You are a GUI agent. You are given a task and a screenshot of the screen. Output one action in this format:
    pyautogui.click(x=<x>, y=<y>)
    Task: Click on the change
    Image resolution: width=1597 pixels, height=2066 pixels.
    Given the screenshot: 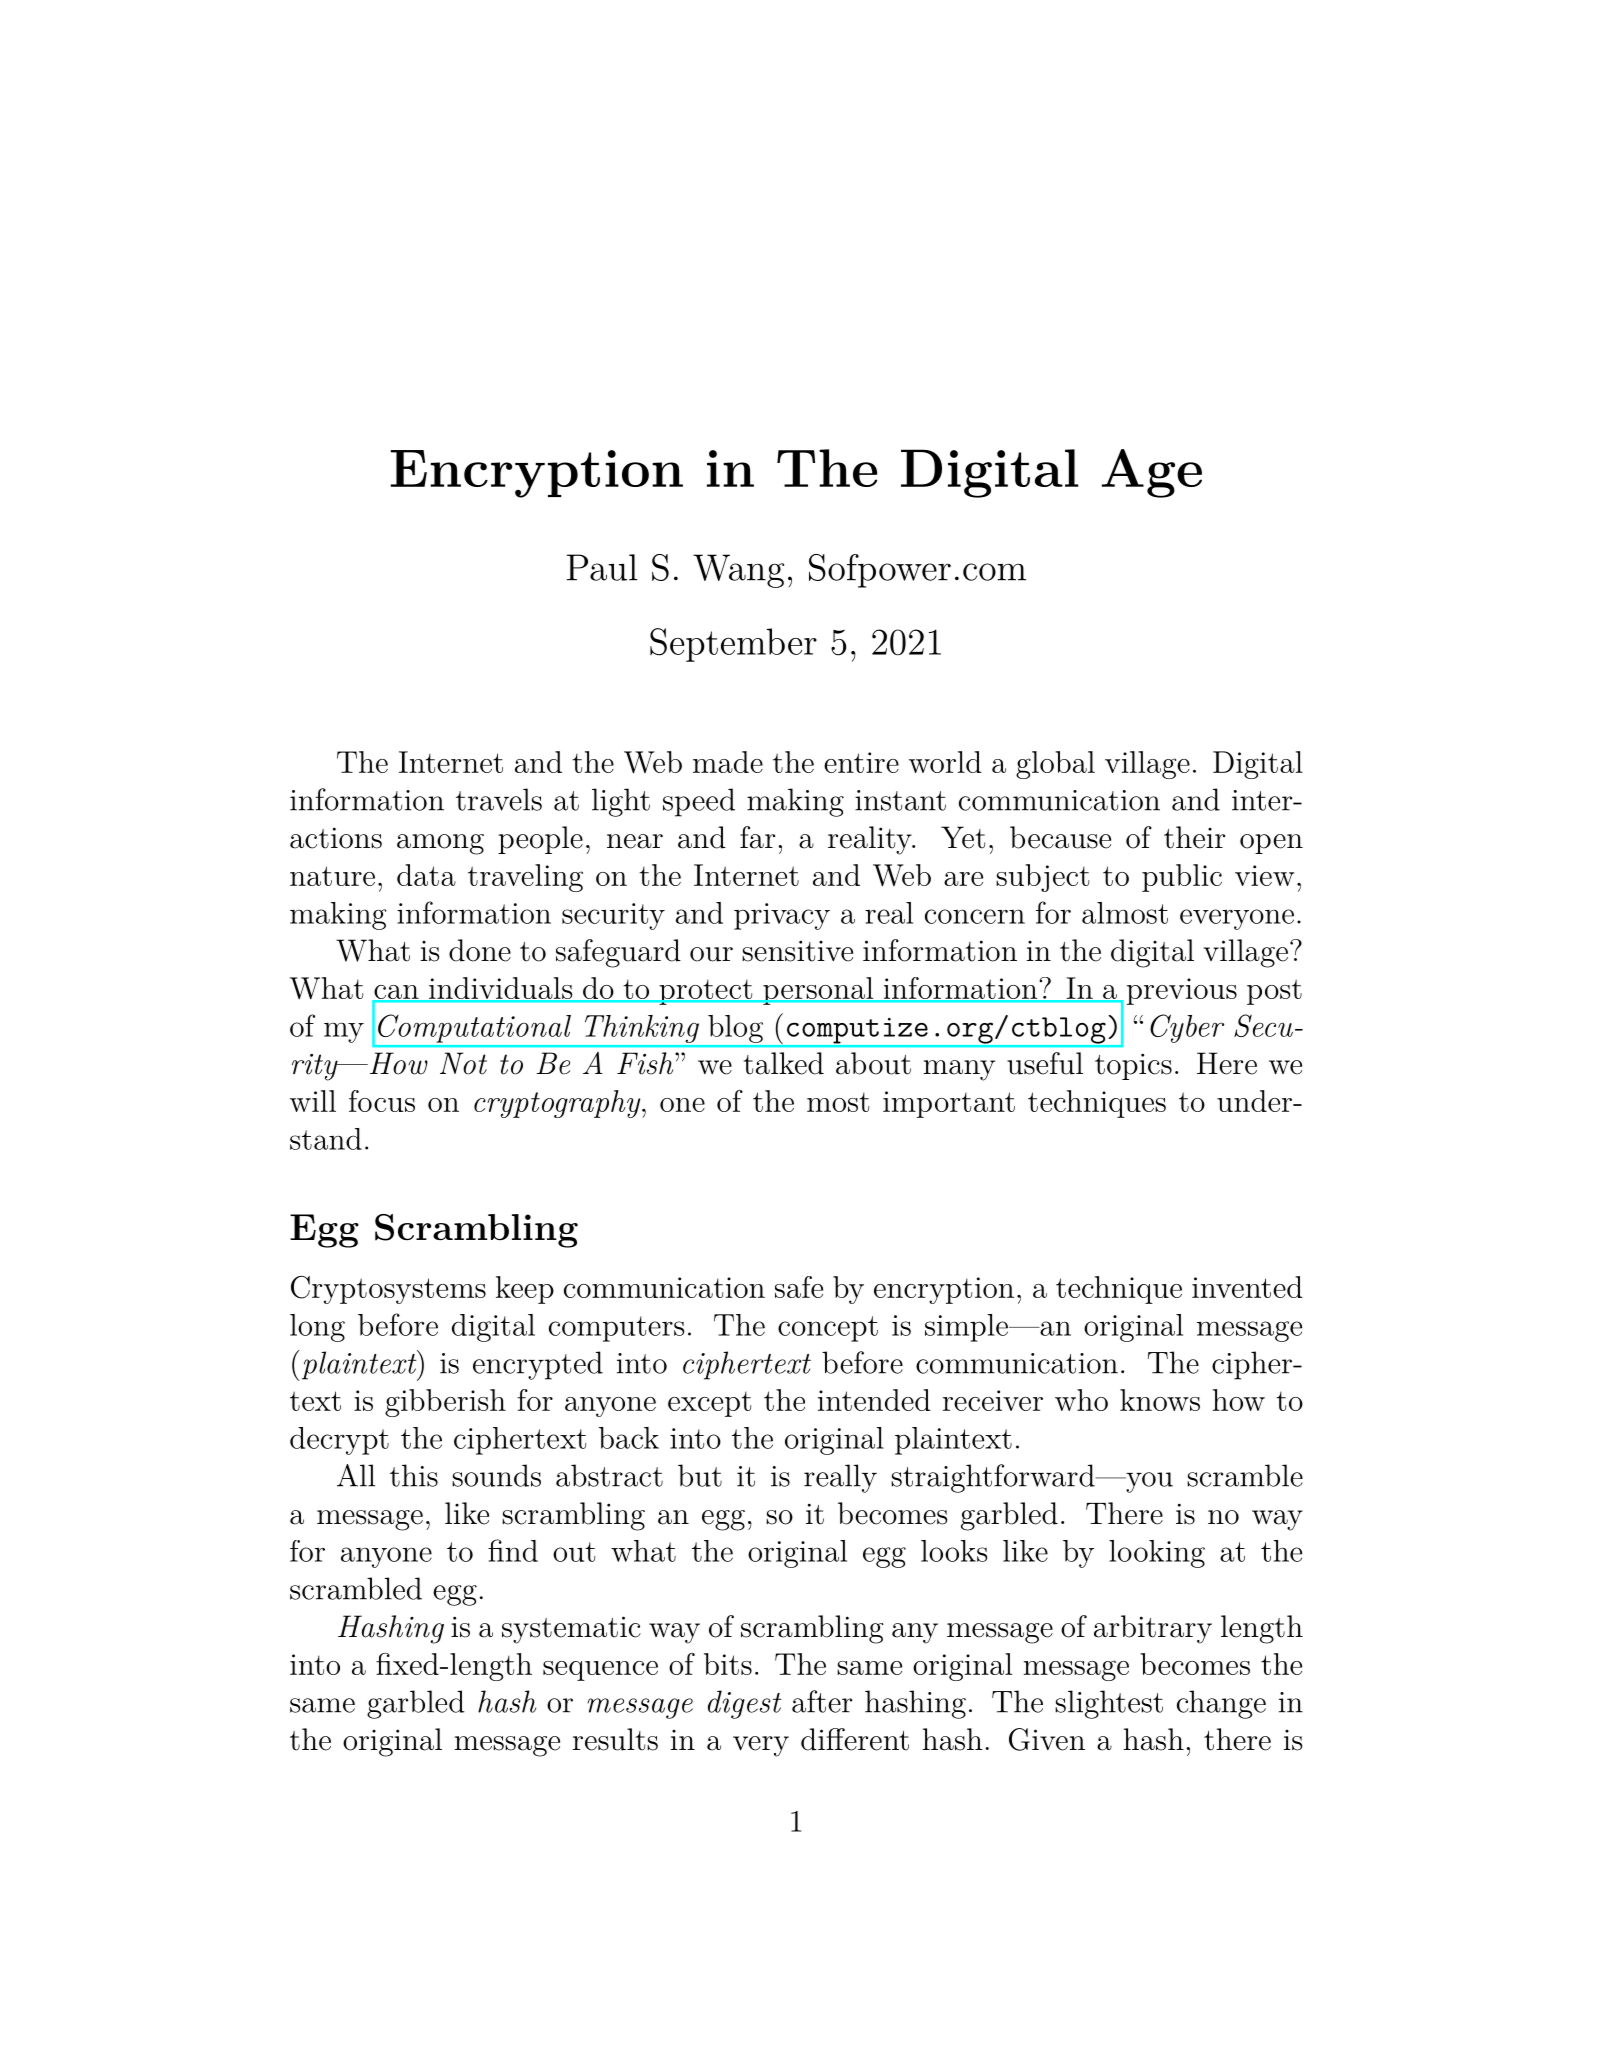 What is the action you would take?
    pyautogui.click(x=1221, y=1704)
